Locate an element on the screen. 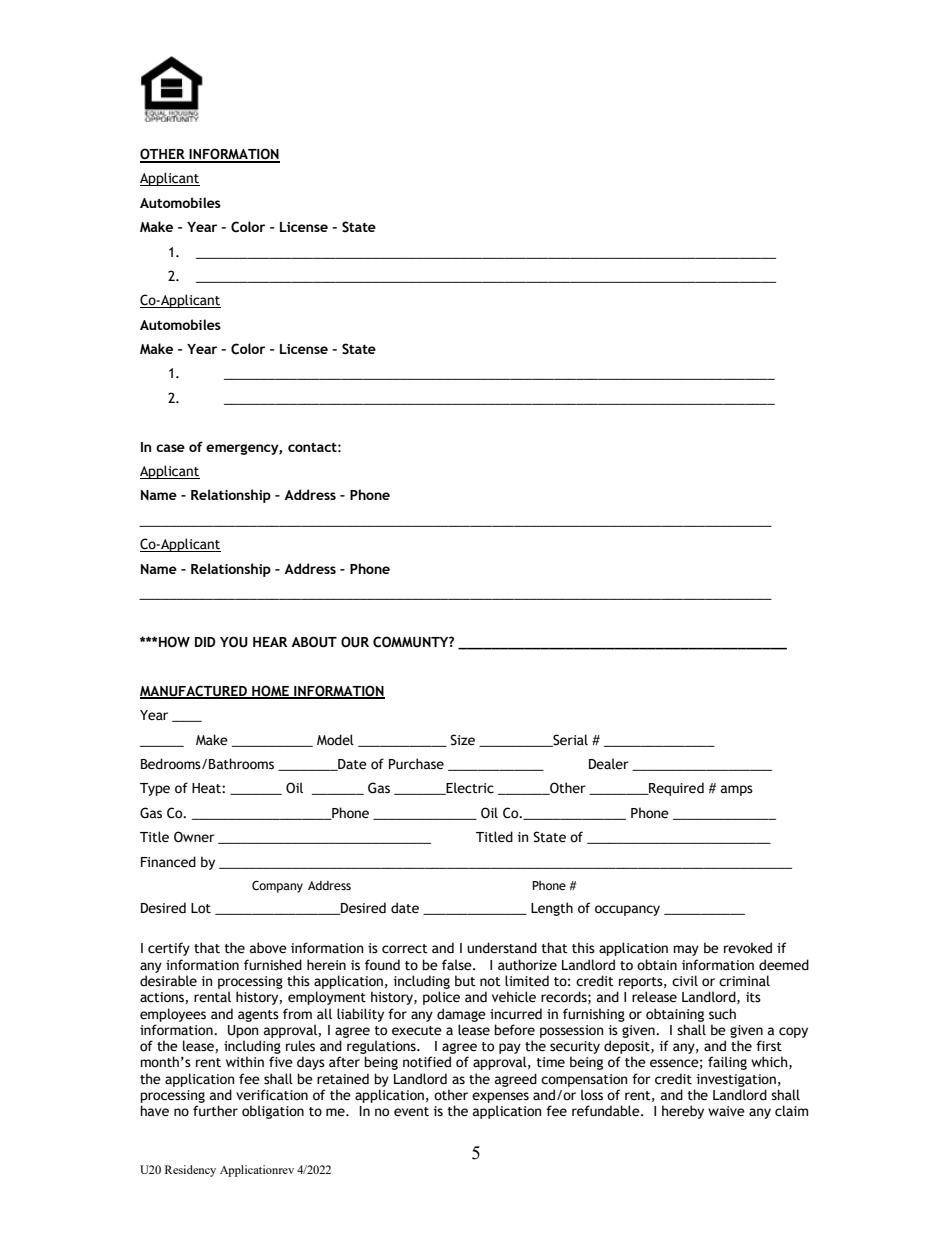  Dealer is located at coordinates (609, 764).
